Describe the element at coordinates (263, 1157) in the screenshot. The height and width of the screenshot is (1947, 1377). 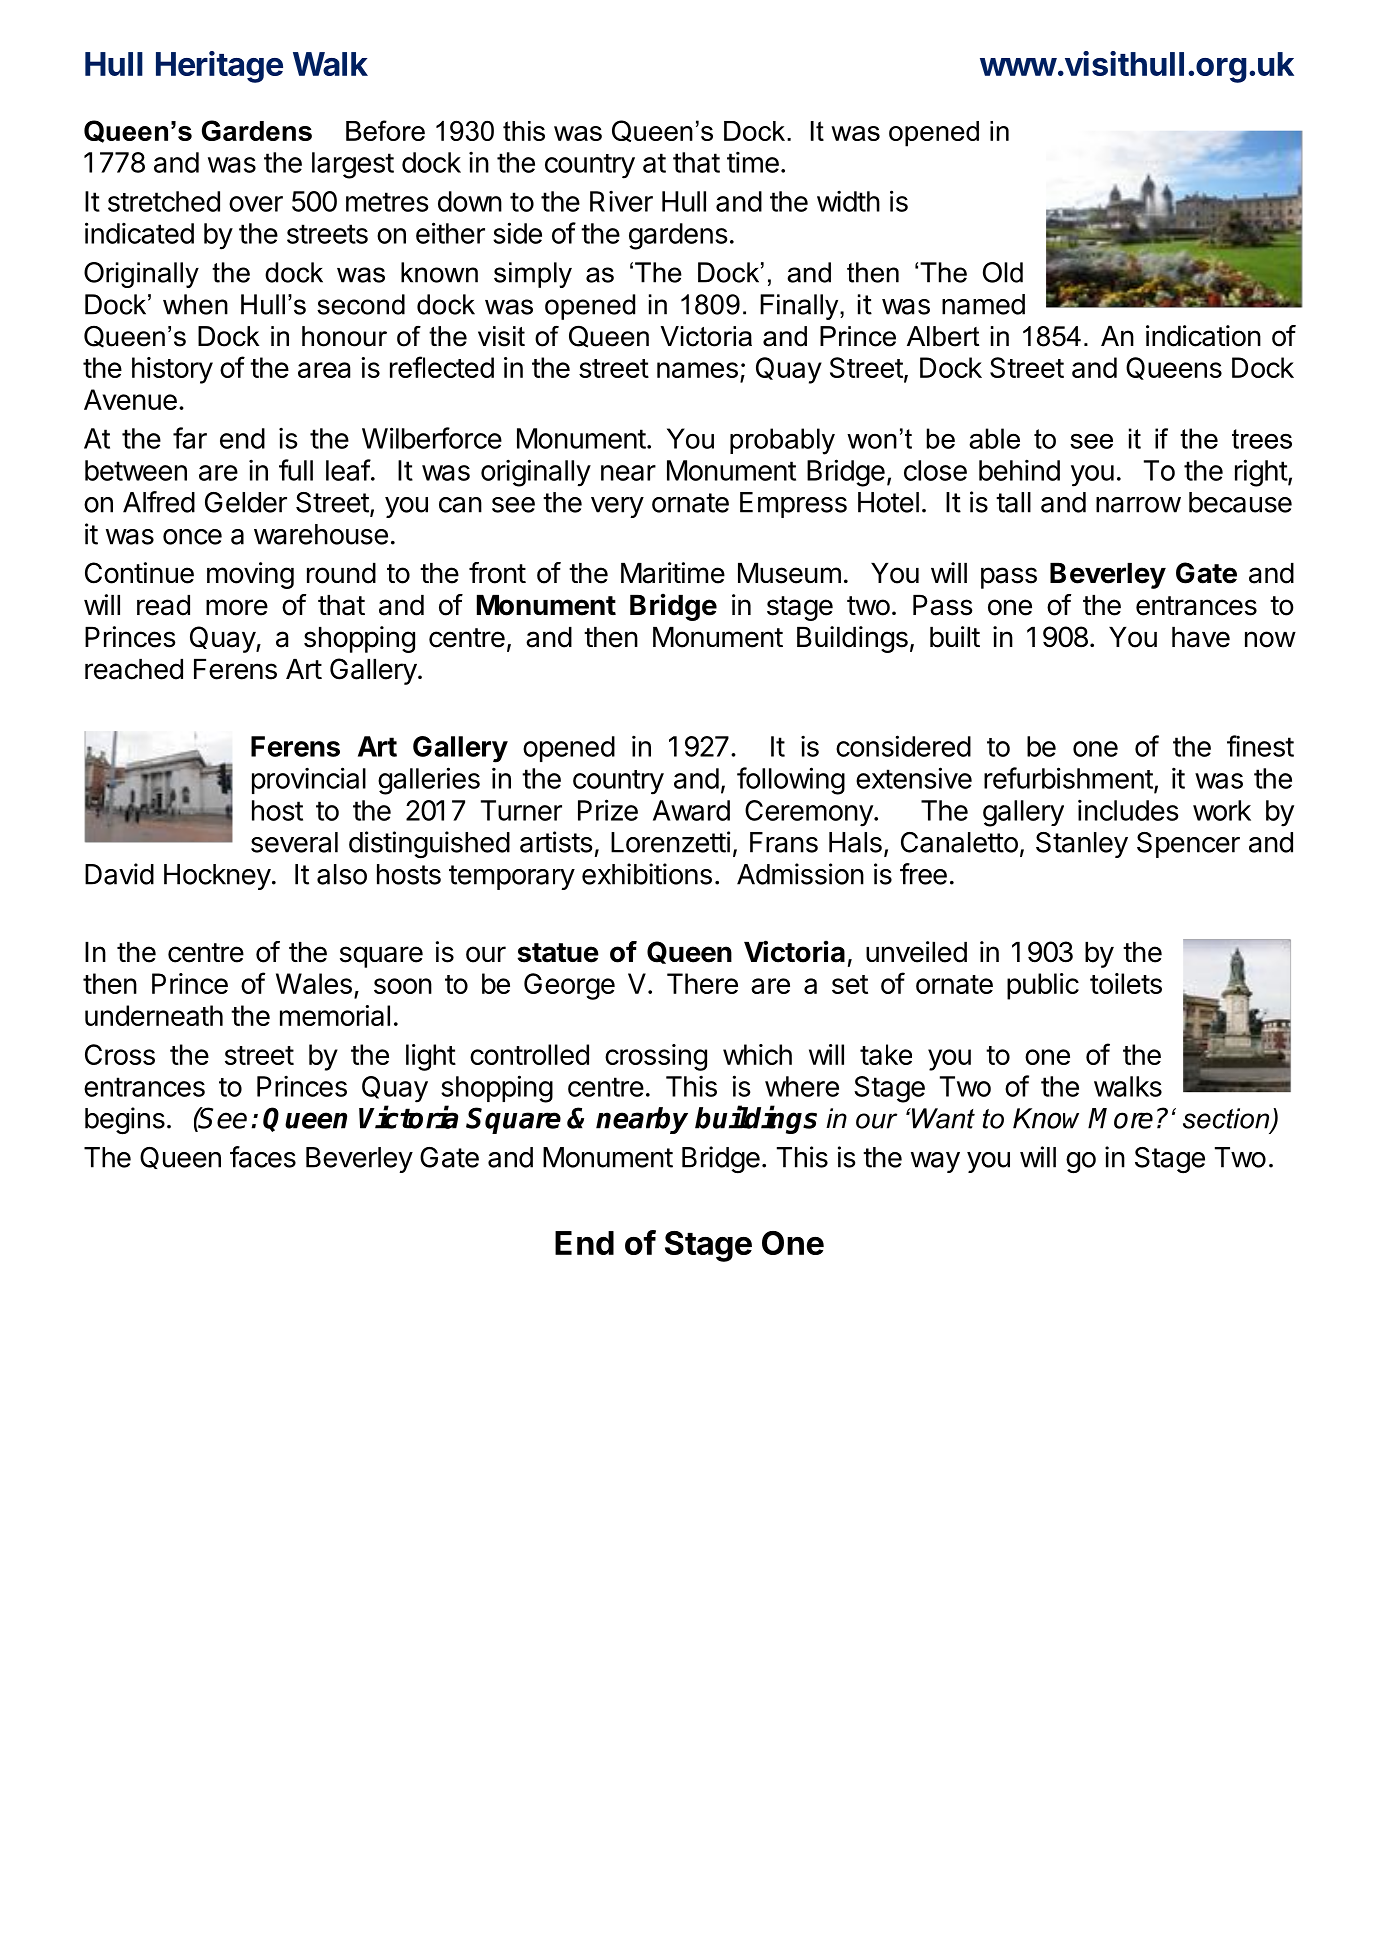
I see `faces` at that location.
